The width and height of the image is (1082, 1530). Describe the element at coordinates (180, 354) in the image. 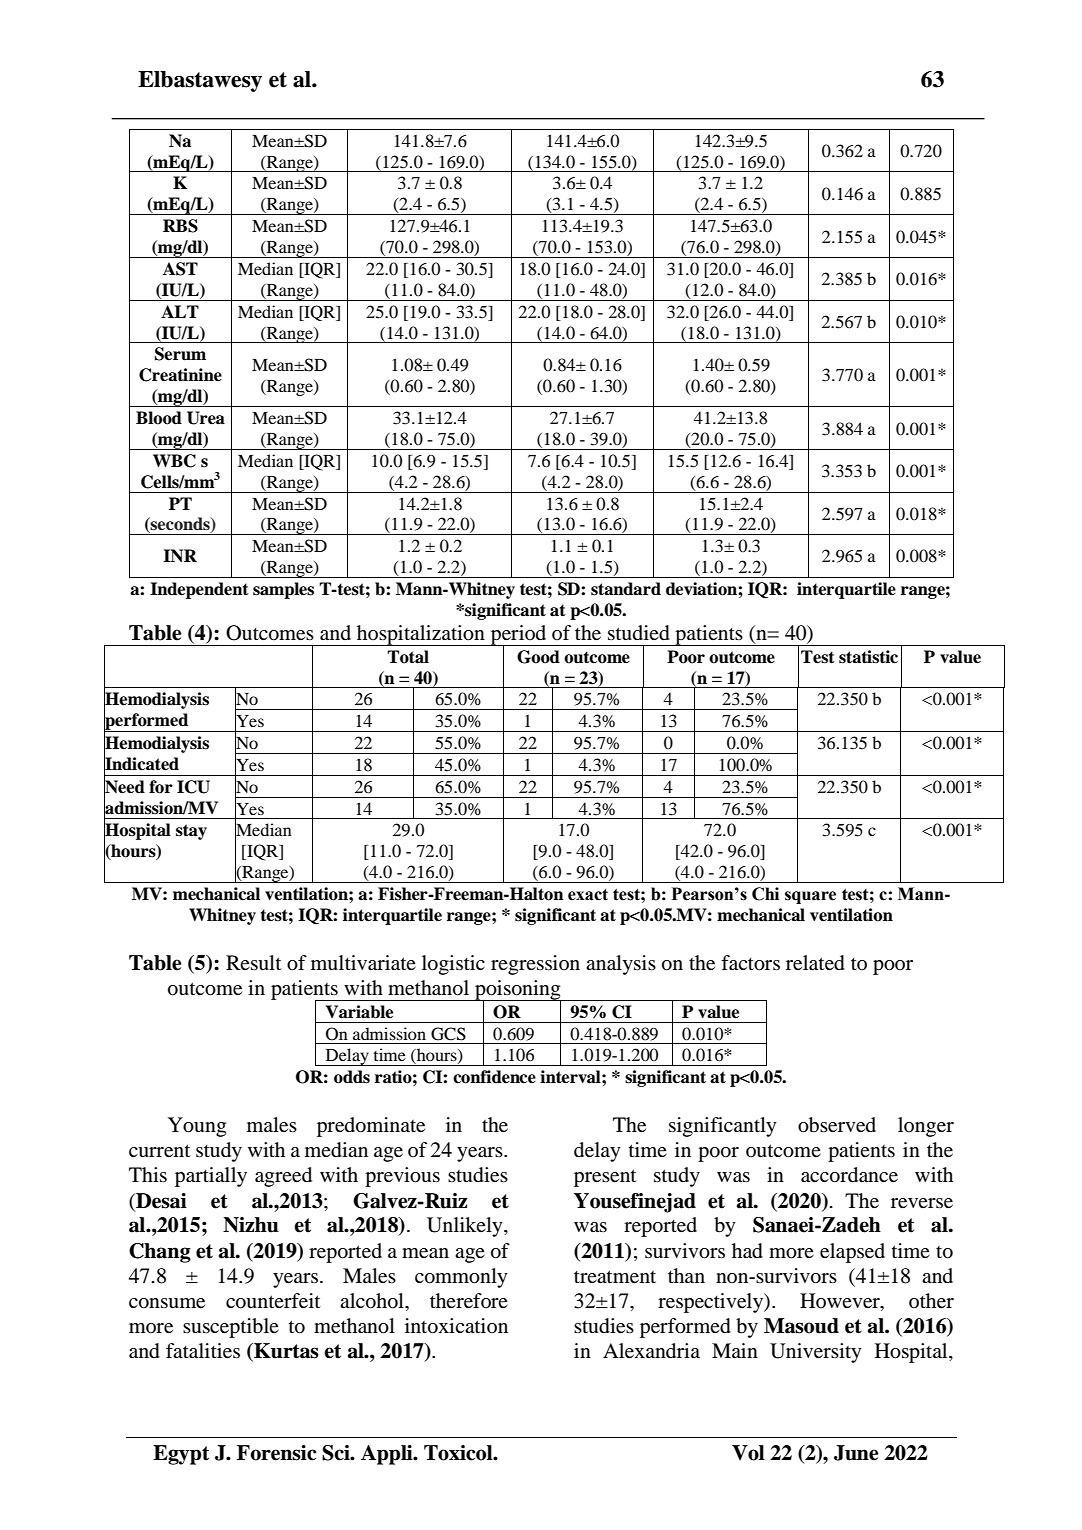

I see `Serum` at that location.
